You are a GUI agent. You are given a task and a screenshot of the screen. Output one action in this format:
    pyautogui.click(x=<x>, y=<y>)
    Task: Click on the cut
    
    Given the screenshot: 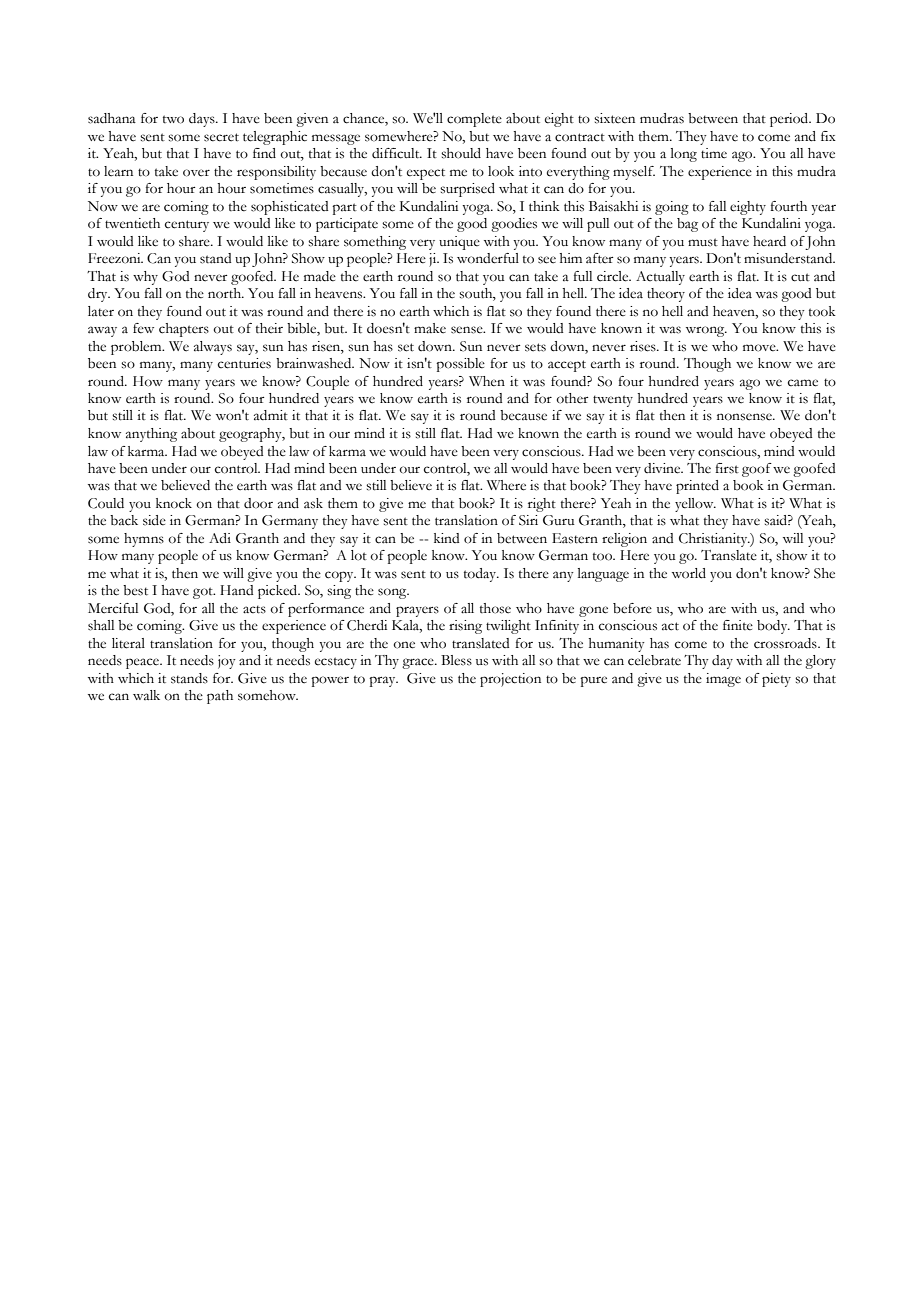 What is the action you would take?
    pyautogui.click(x=800, y=277)
